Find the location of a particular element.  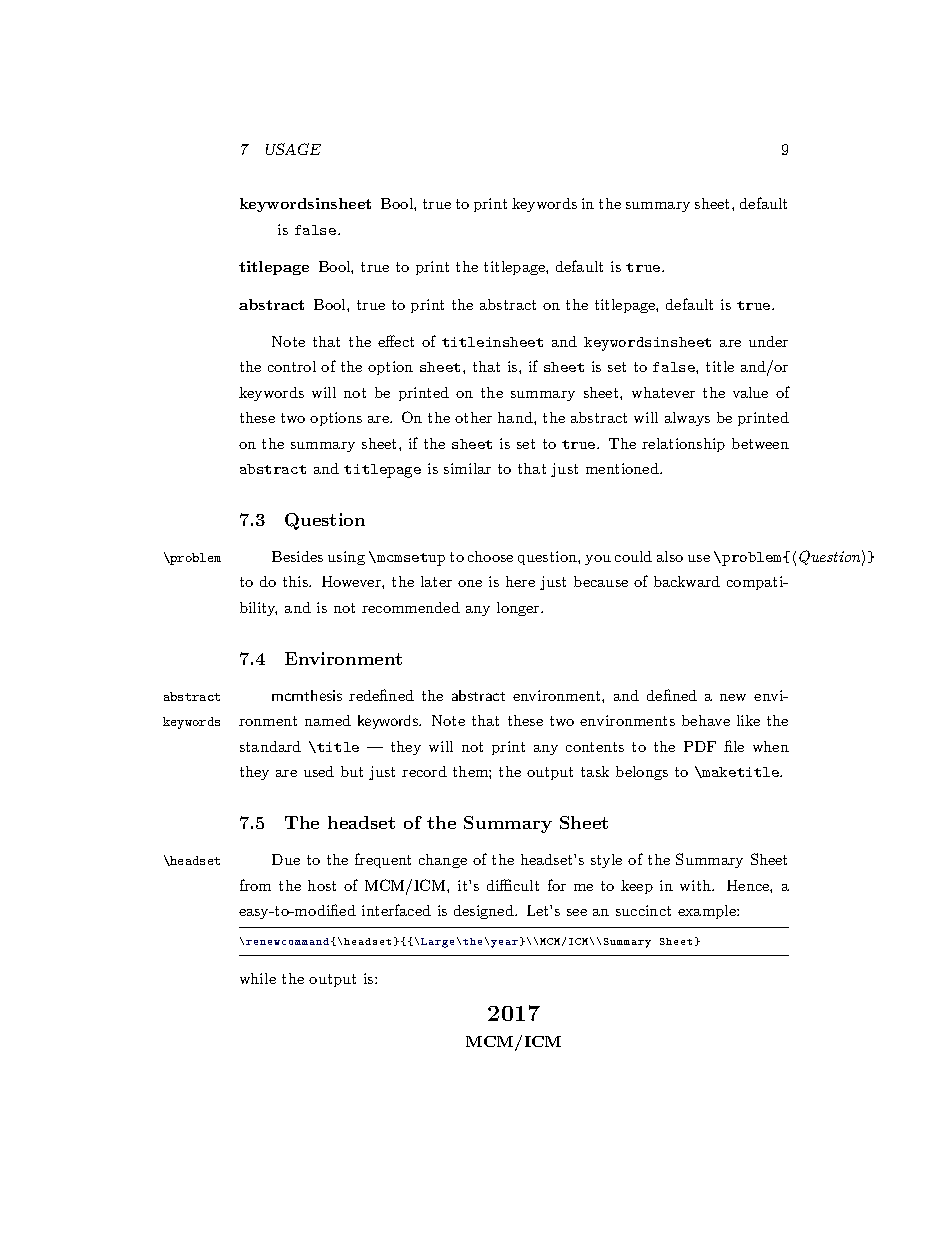

value is located at coordinates (750, 392).
